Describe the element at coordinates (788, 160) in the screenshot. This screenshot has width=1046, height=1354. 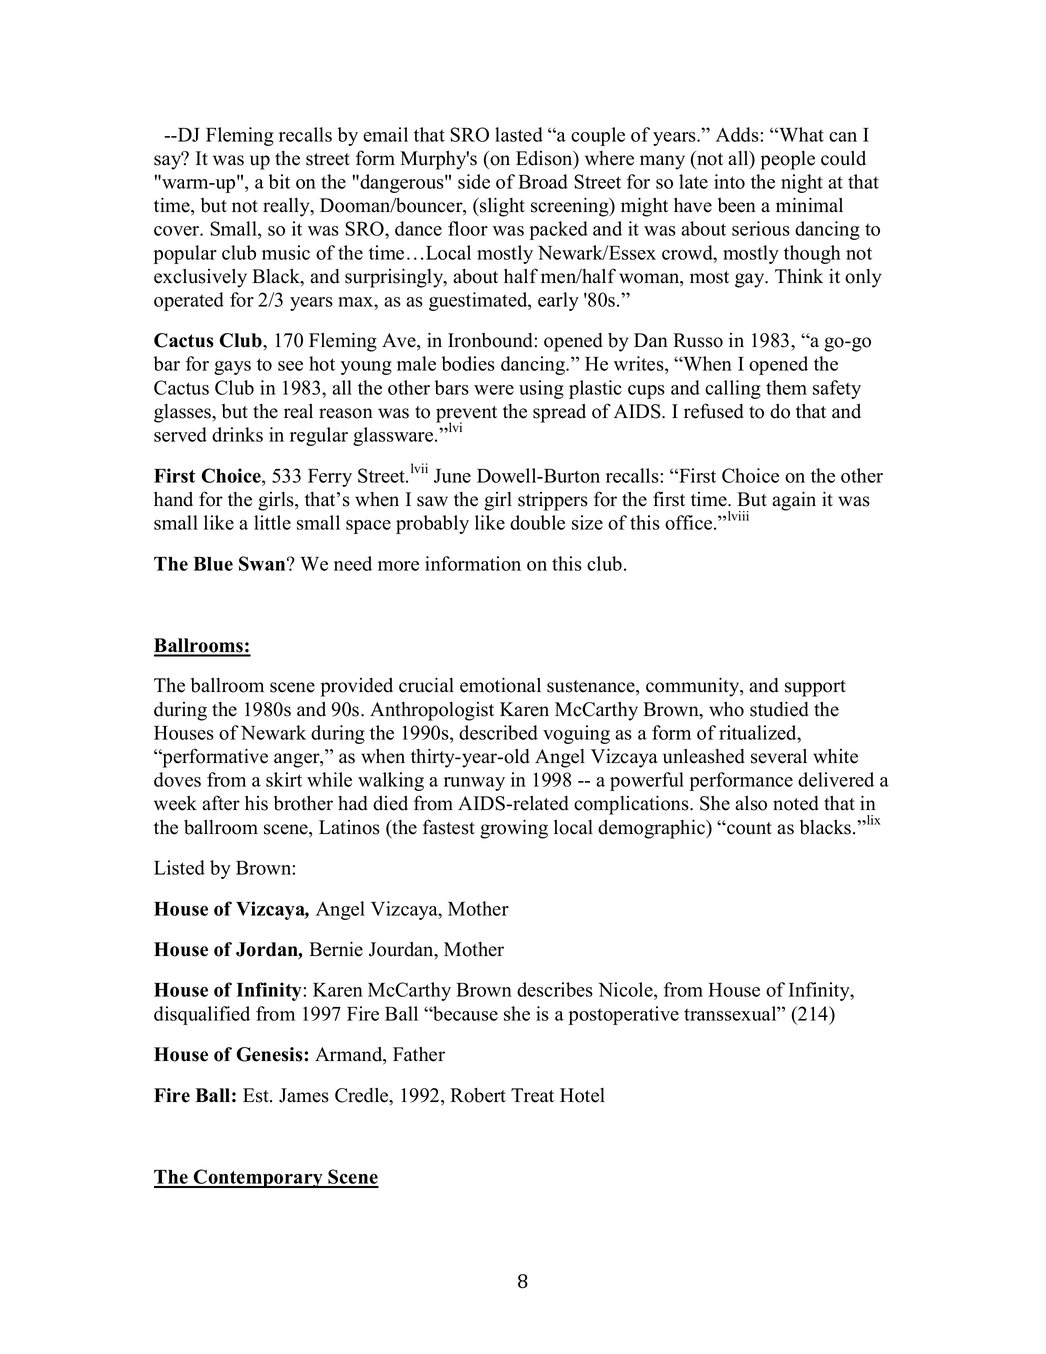
I see `people` at that location.
